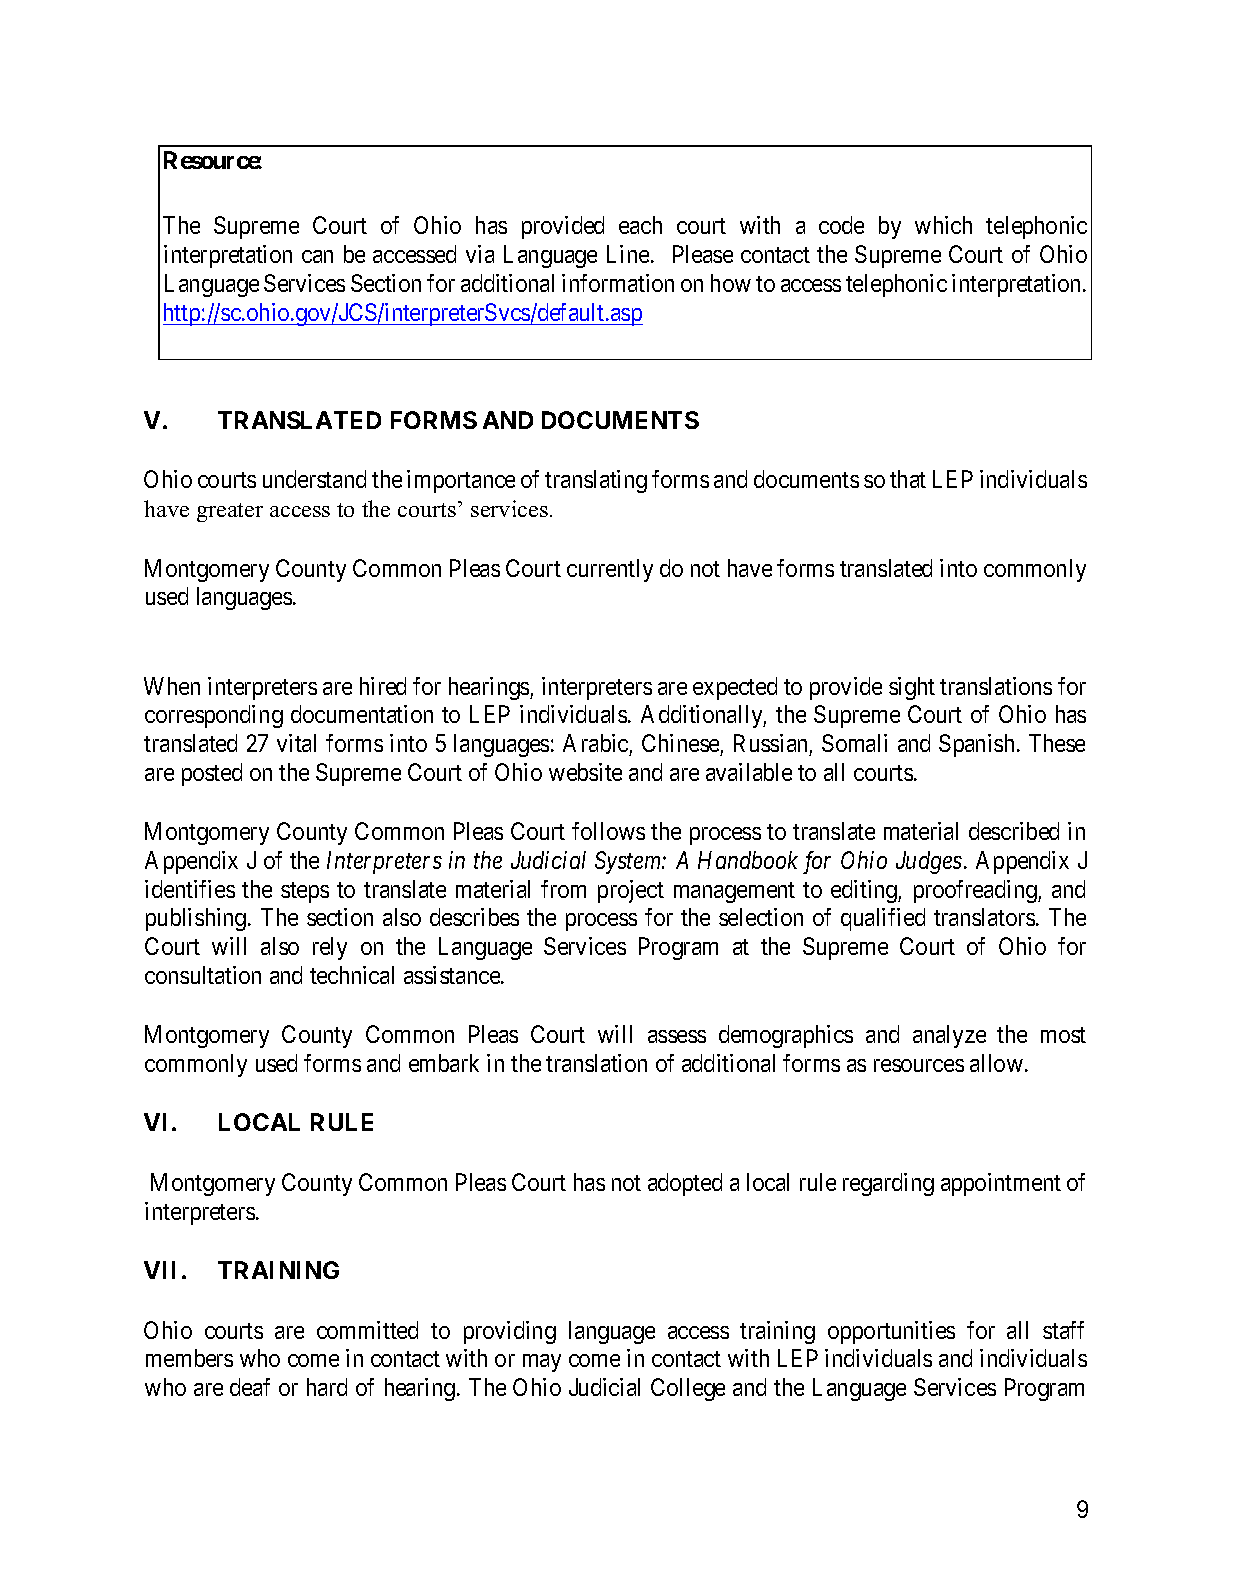 This screenshot has height=1596, width=1233. What do you see at coordinates (608, 831) in the screenshot?
I see `follows` at bounding box center [608, 831].
